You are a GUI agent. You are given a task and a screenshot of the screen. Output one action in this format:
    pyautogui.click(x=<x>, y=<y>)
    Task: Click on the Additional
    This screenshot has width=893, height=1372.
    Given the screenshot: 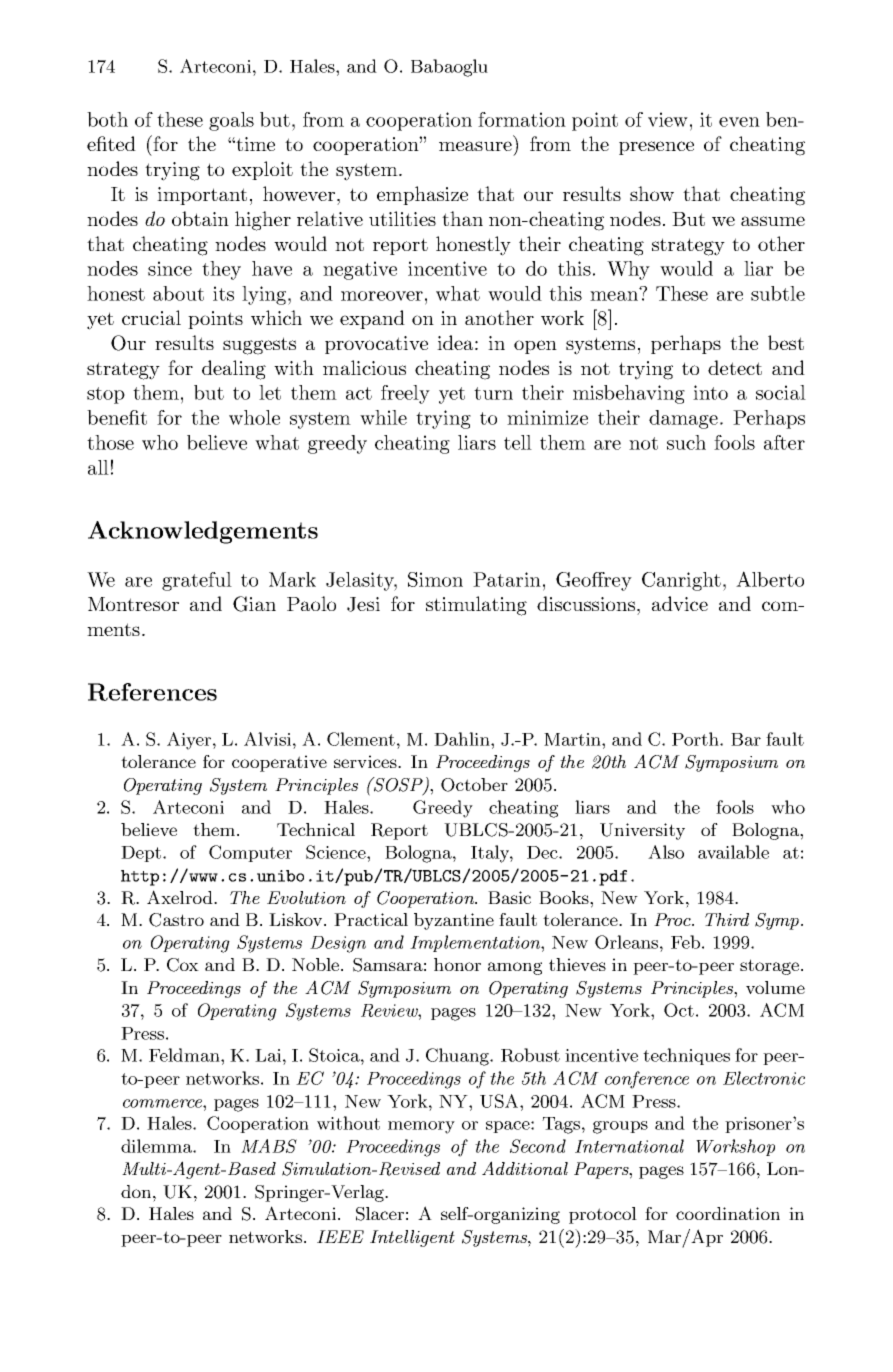 What is the action you would take?
    pyautogui.click(x=525, y=1168)
